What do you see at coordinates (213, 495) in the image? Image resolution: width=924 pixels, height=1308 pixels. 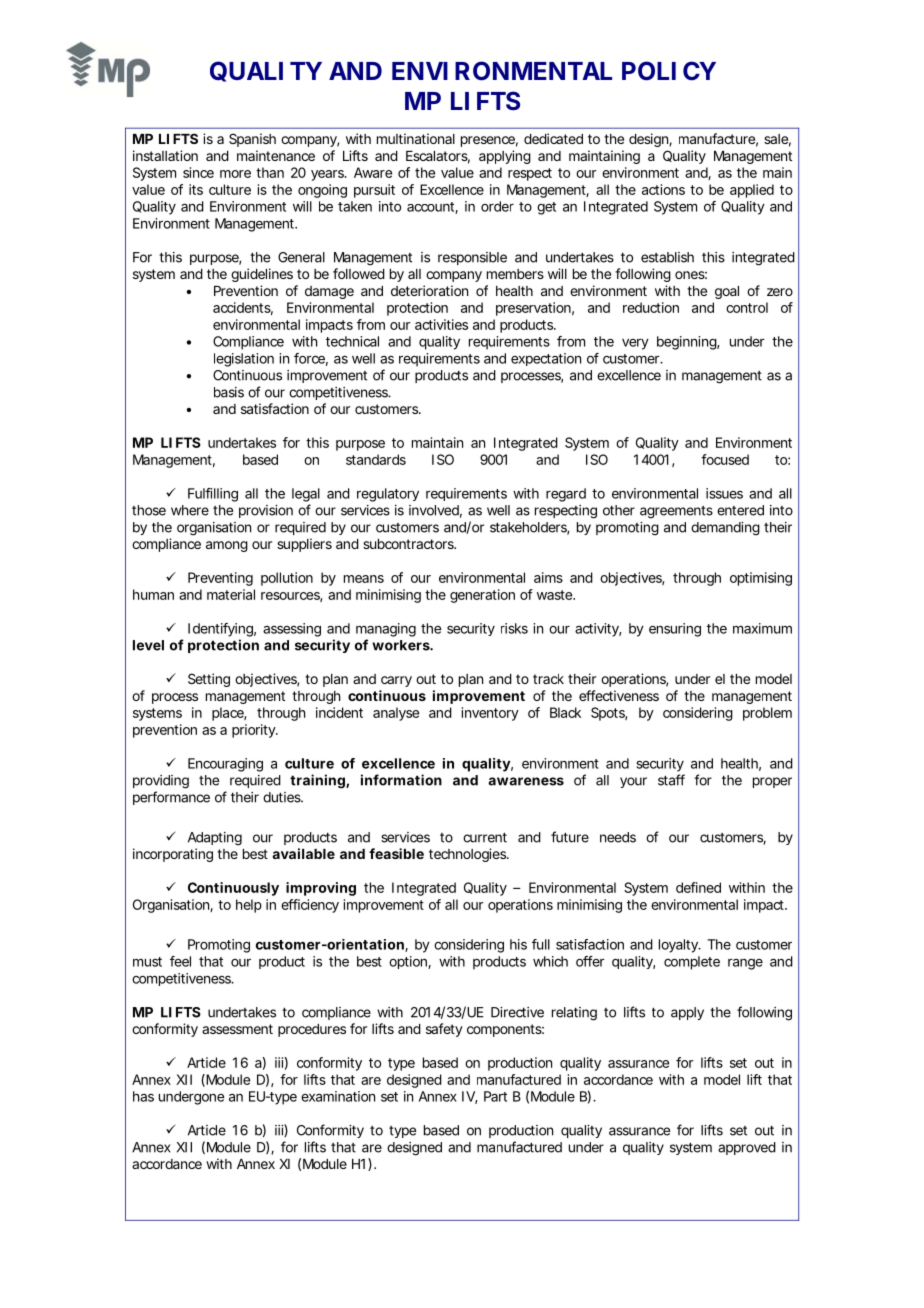 I see `Fulfilling` at bounding box center [213, 495].
